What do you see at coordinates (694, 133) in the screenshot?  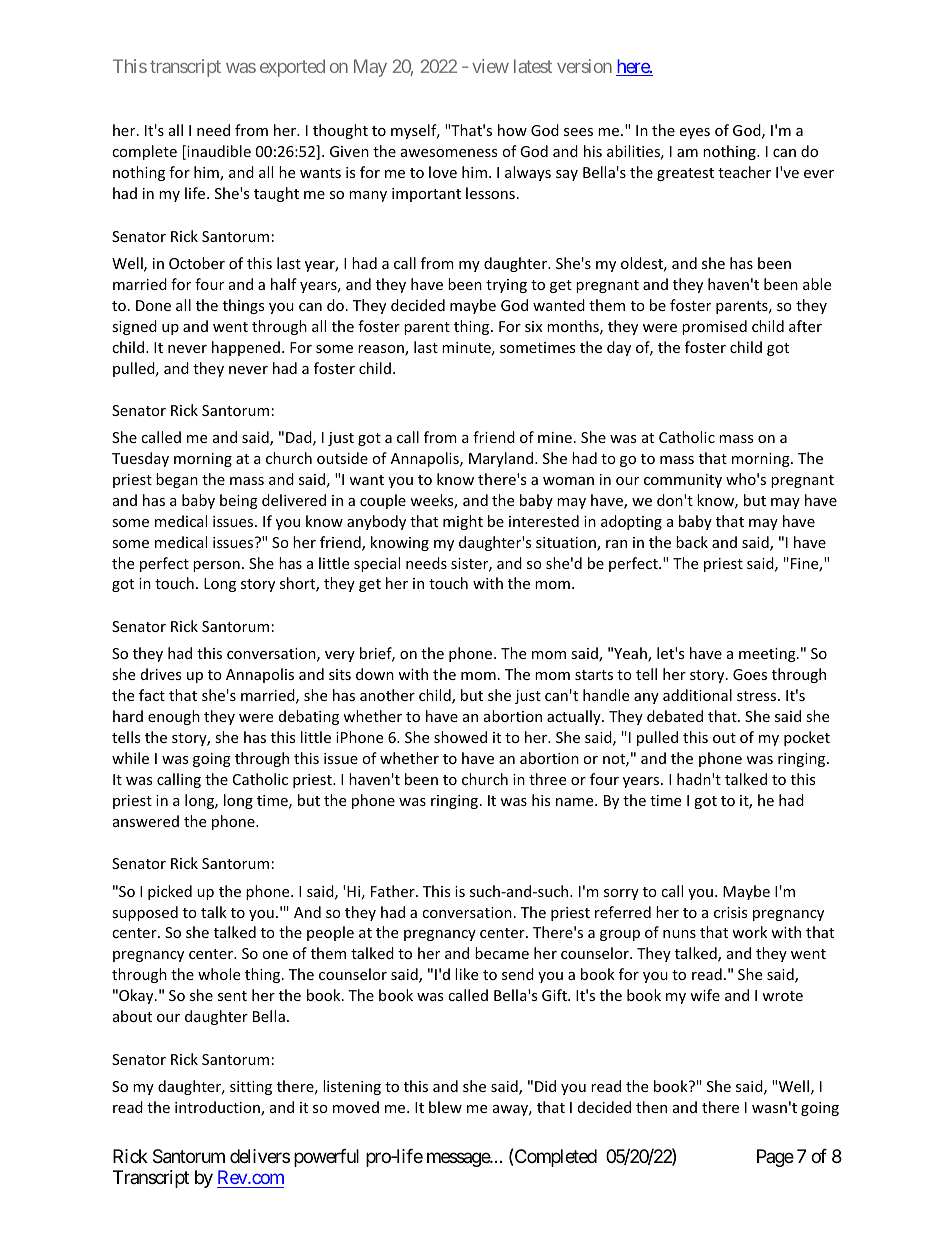 I see `eyes` at bounding box center [694, 133].
